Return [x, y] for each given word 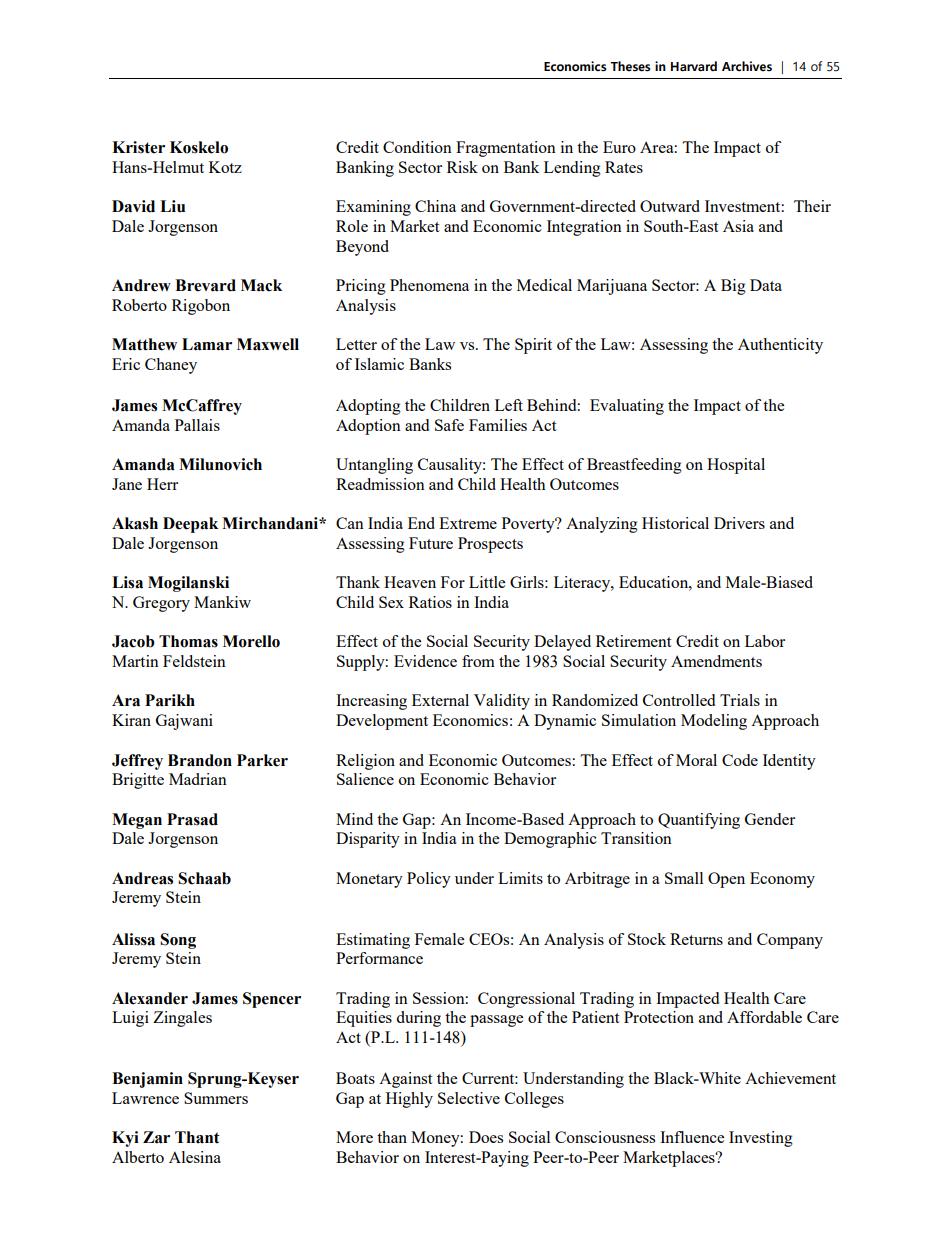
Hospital [736, 466]
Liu [172, 206]
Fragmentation [506, 149]
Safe [449, 425]
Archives [747, 66]
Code [740, 760]
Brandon [200, 760]
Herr [162, 484]
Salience [365, 779]
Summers [216, 1098]
